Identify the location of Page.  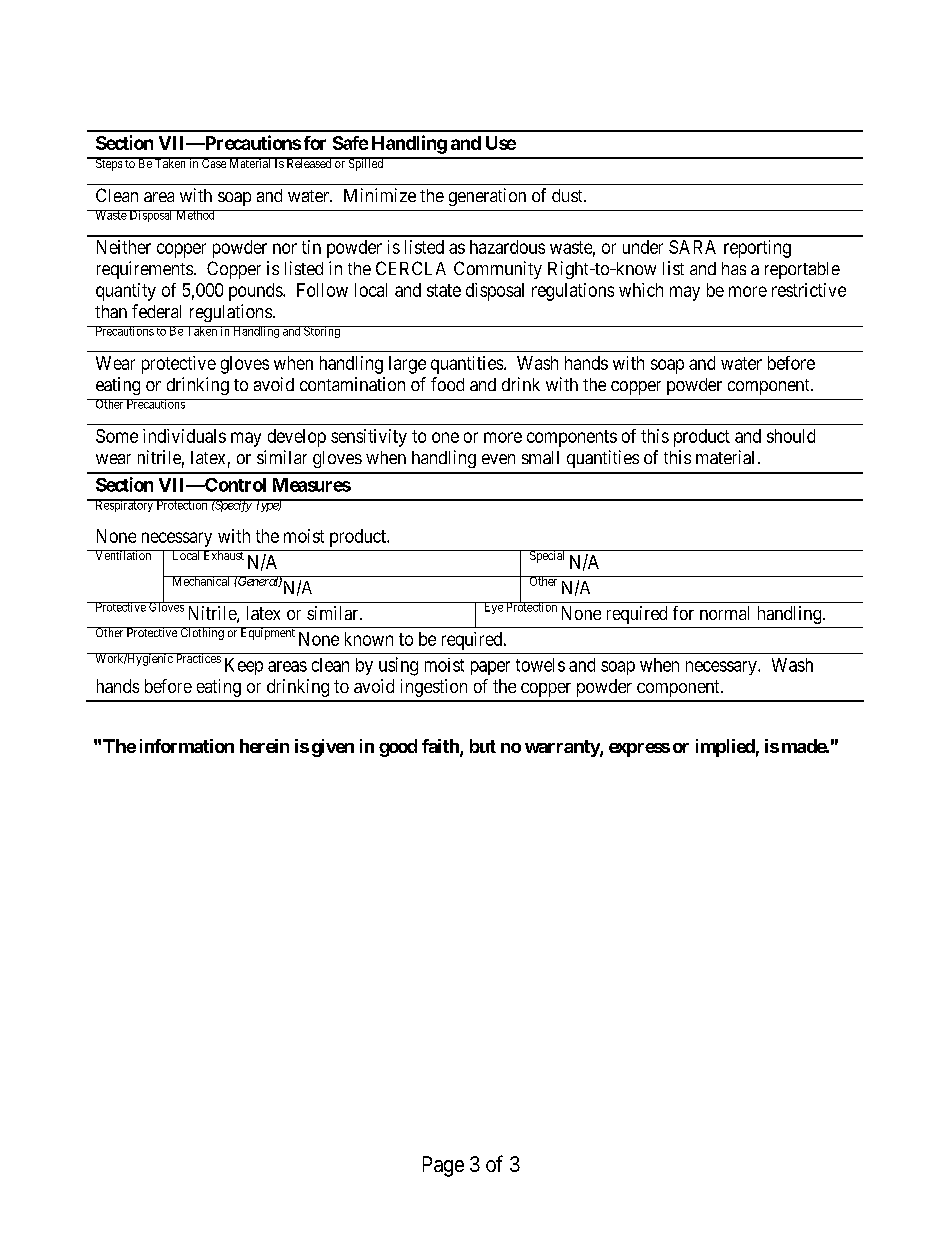
(443, 1166).
